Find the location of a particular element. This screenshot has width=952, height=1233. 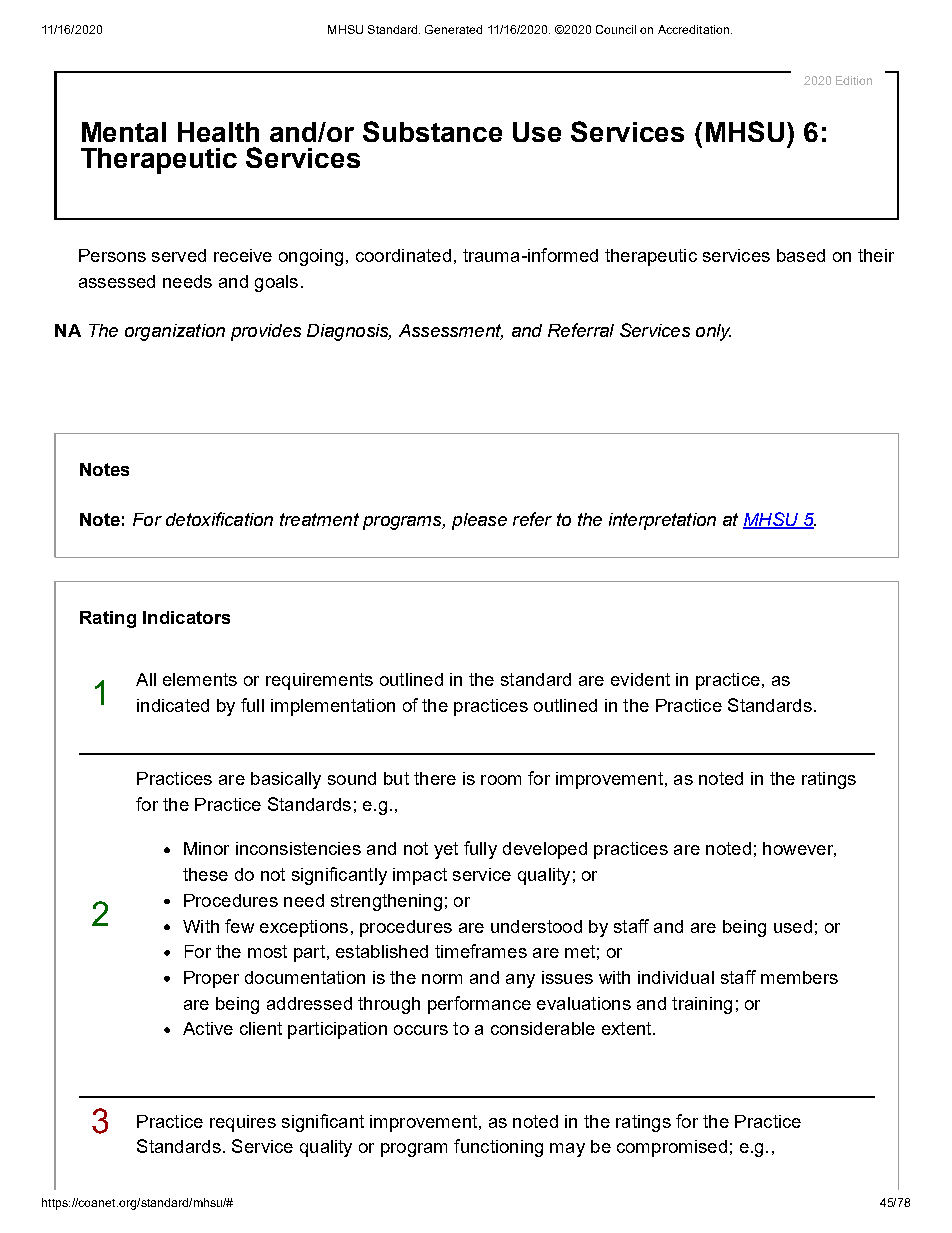

only is located at coordinates (713, 332).
